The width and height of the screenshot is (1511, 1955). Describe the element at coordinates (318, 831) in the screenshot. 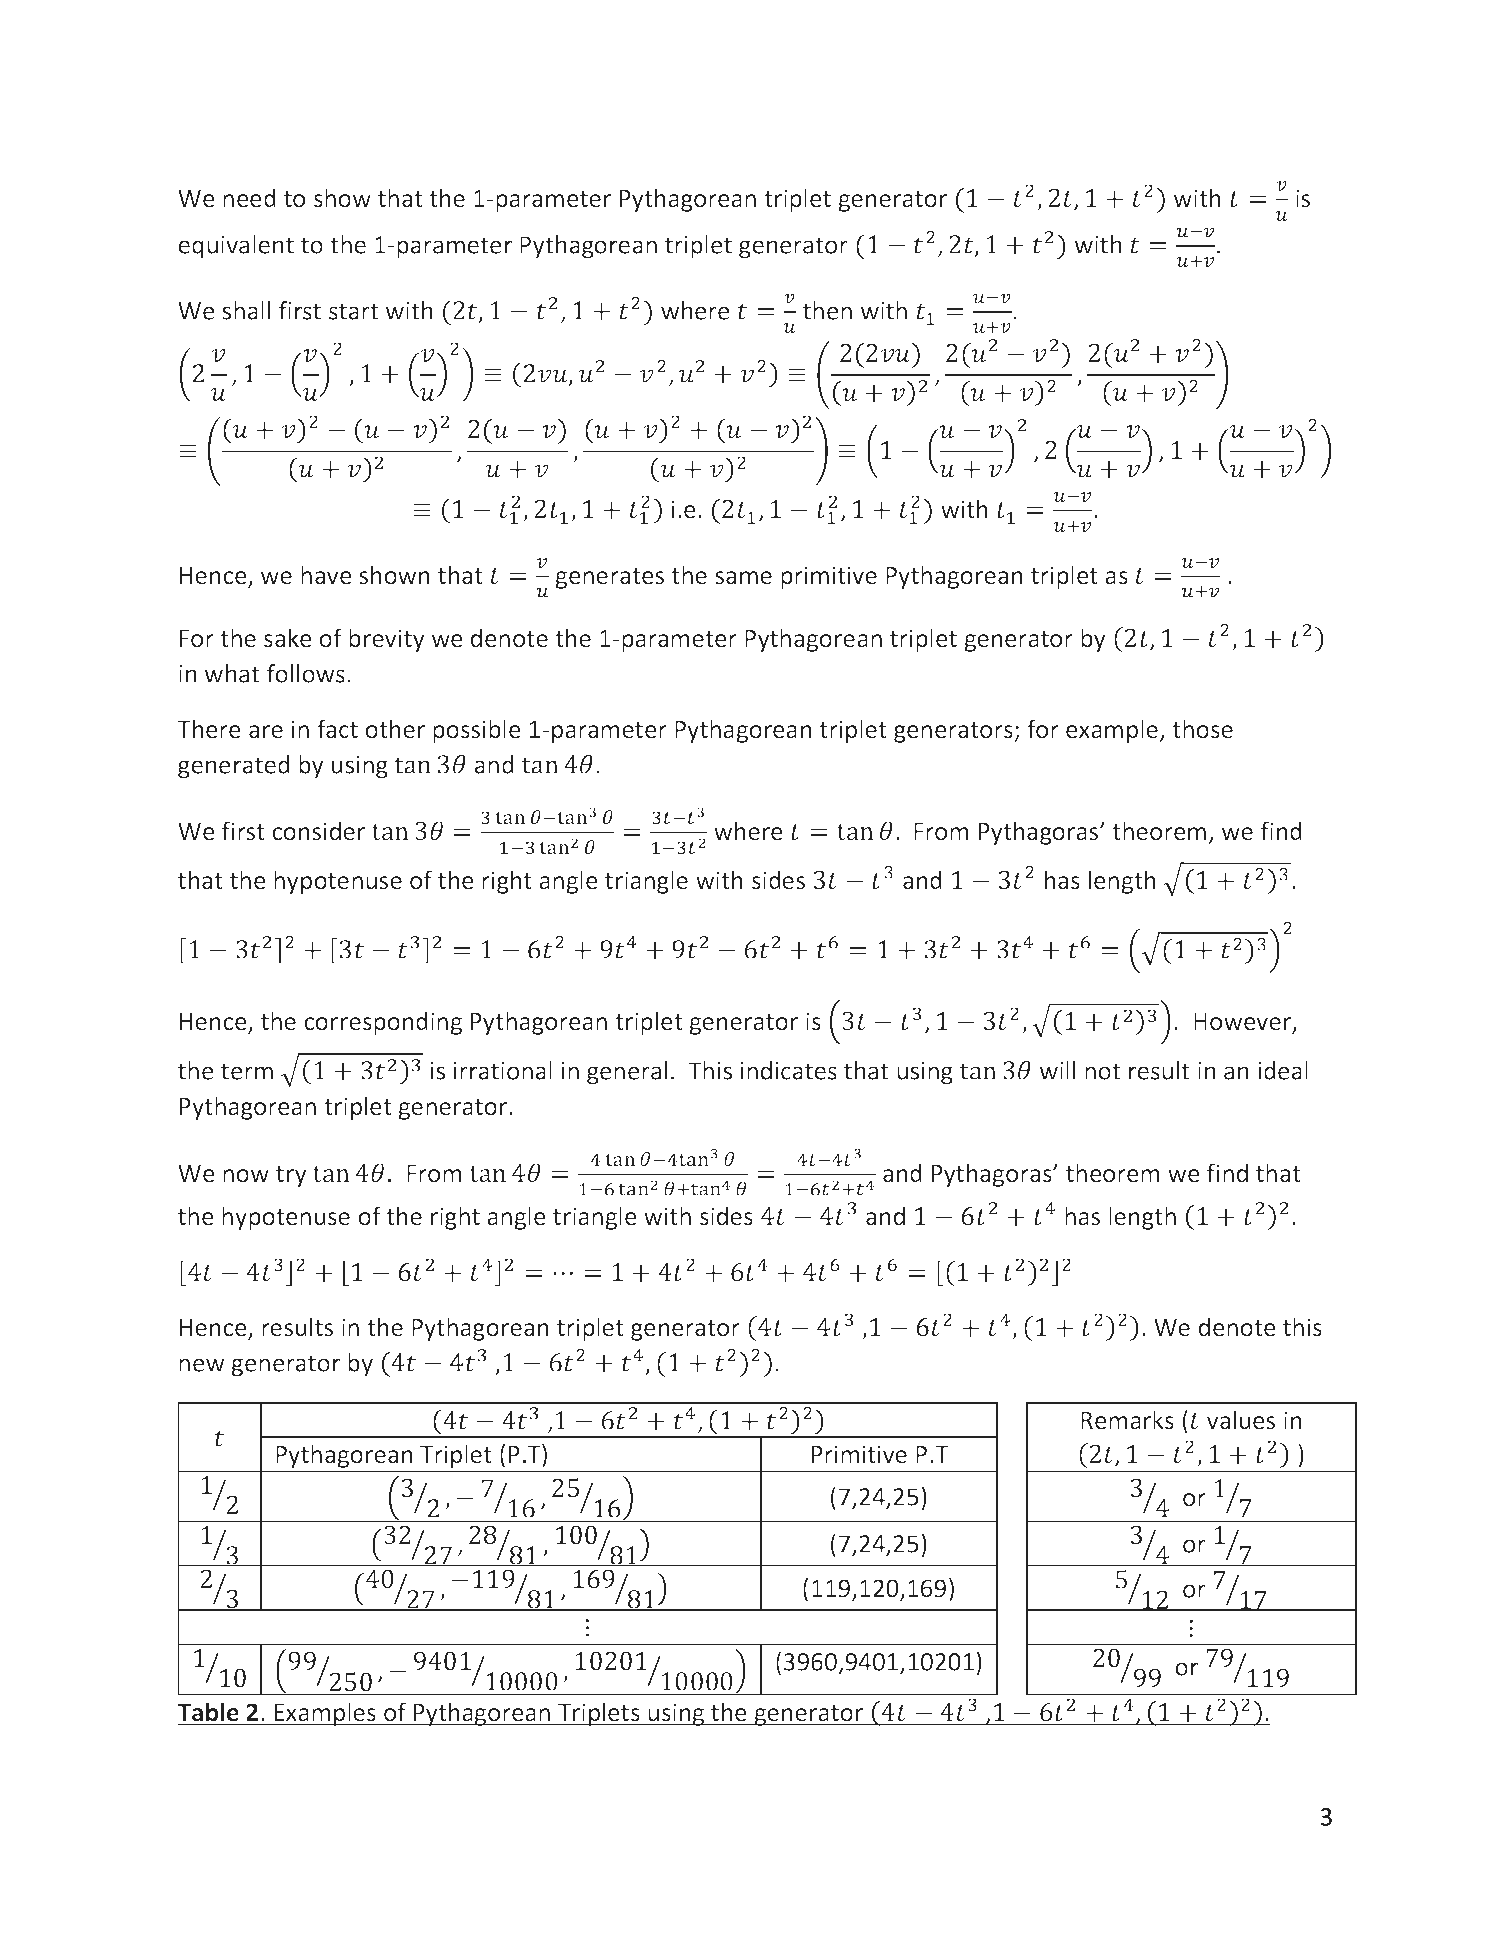

I see `consider` at that location.
